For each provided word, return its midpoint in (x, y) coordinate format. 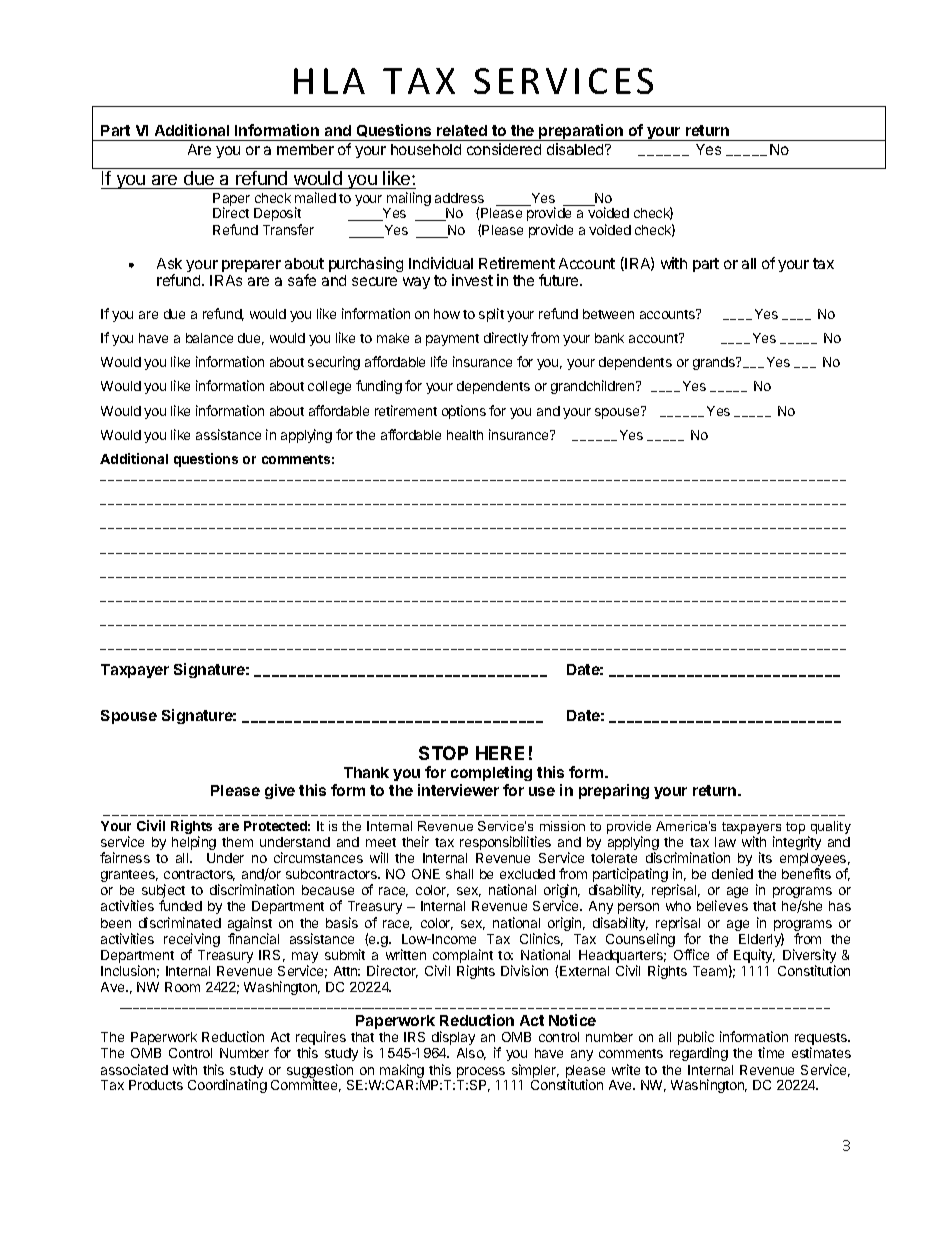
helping (194, 843)
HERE (500, 753)
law (725, 842)
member (305, 149)
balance (209, 338)
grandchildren (594, 387)
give (280, 791)
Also (471, 1054)
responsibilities (505, 843)
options (464, 412)
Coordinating (227, 1086)
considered (504, 149)
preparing (614, 791)
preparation (581, 132)
